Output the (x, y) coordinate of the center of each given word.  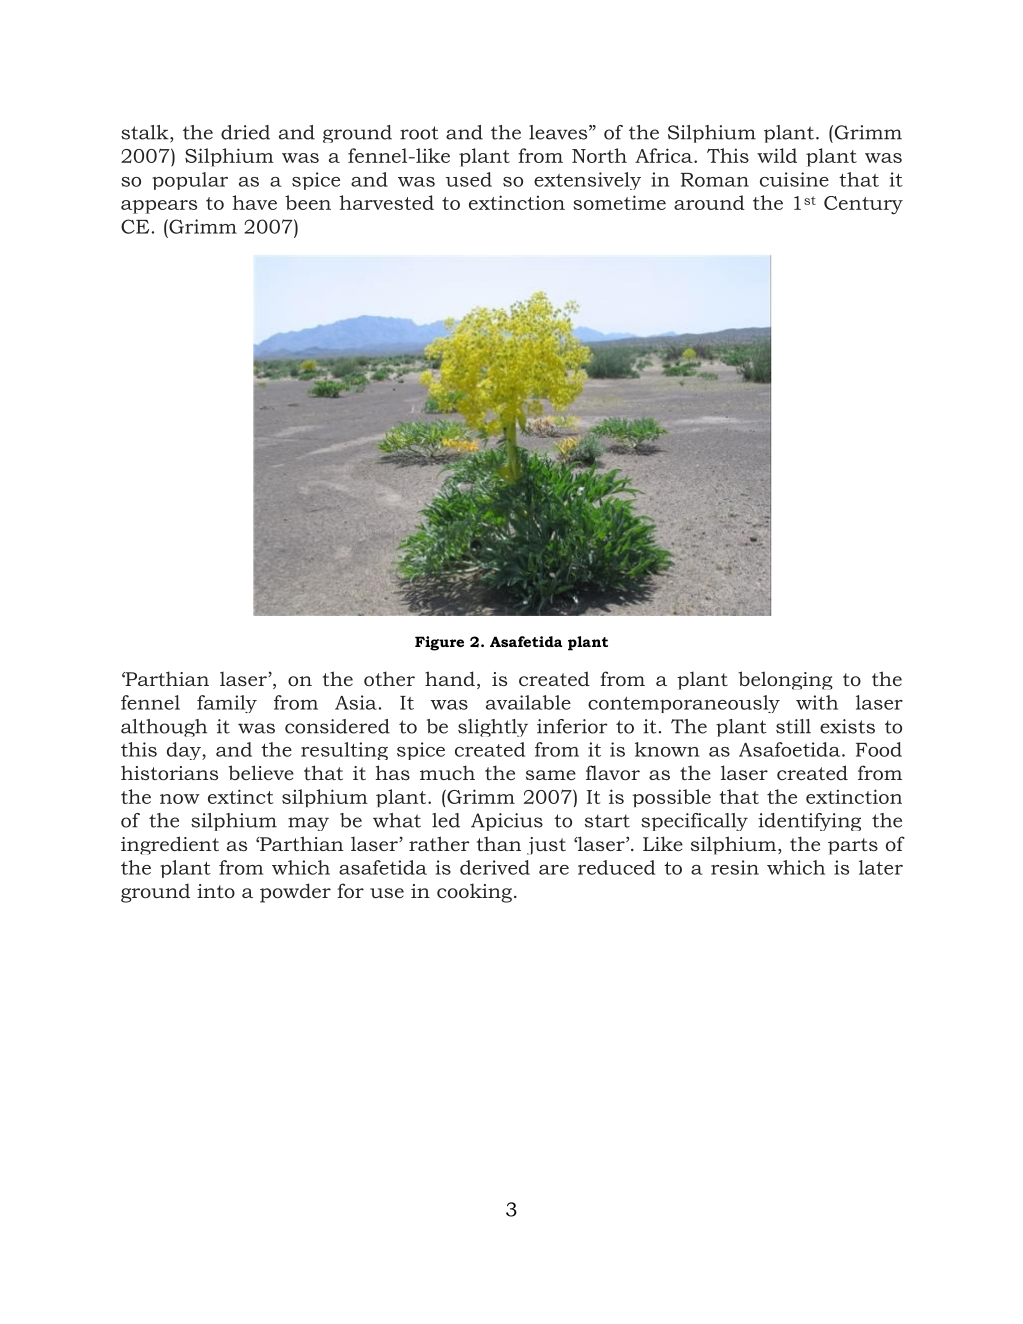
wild (777, 155)
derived (495, 867)
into (216, 891)
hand (450, 678)
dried (245, 132)
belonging (785, 680)
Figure (439, 643)
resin (735, 867)
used (468, 179)
